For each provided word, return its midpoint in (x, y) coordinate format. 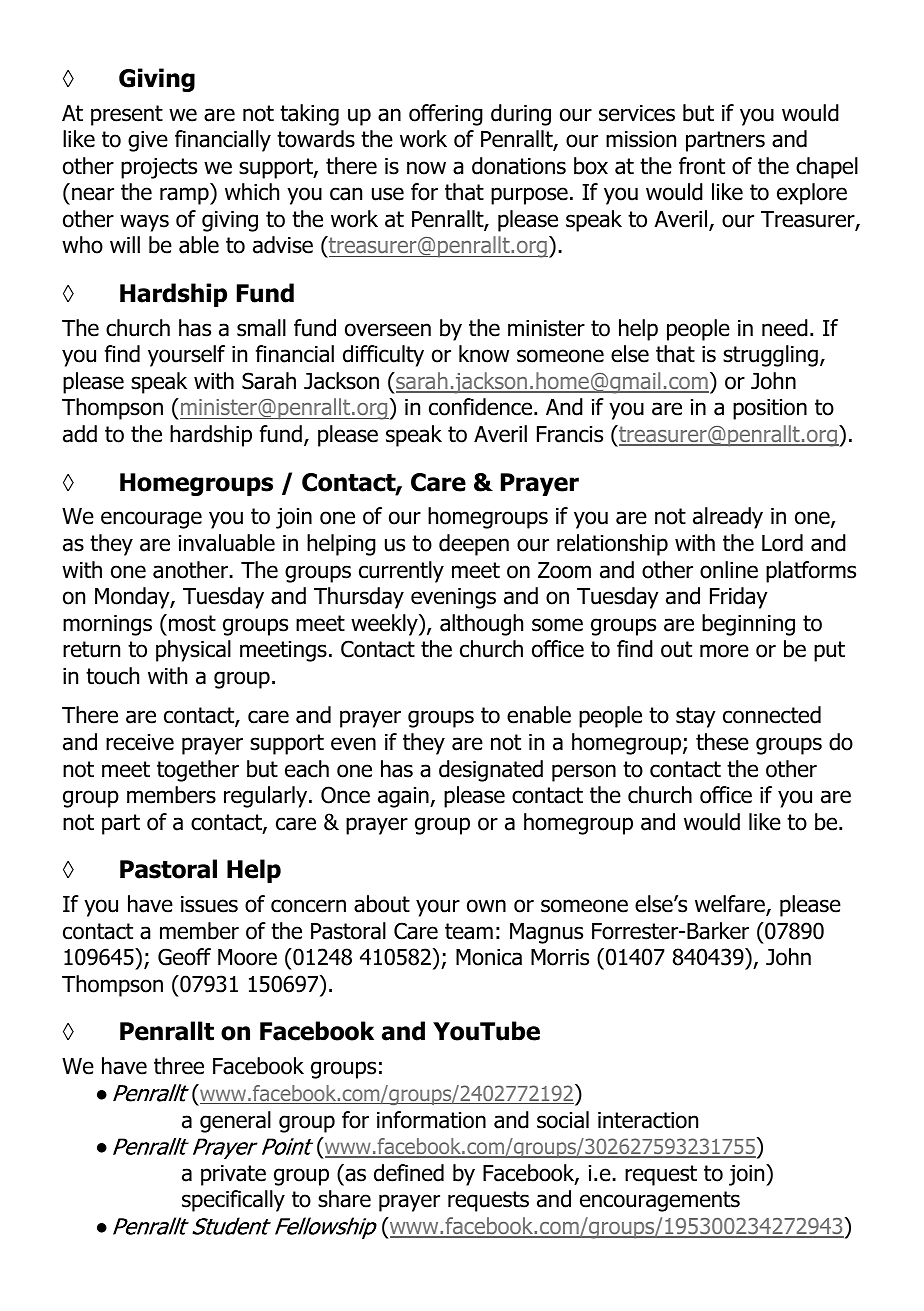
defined (409, 1173)
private (233, 1175)
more (724, 651)
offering (446, 115)
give (148, 141)
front (702, 166)
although (481, 625)
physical (193, 651)
